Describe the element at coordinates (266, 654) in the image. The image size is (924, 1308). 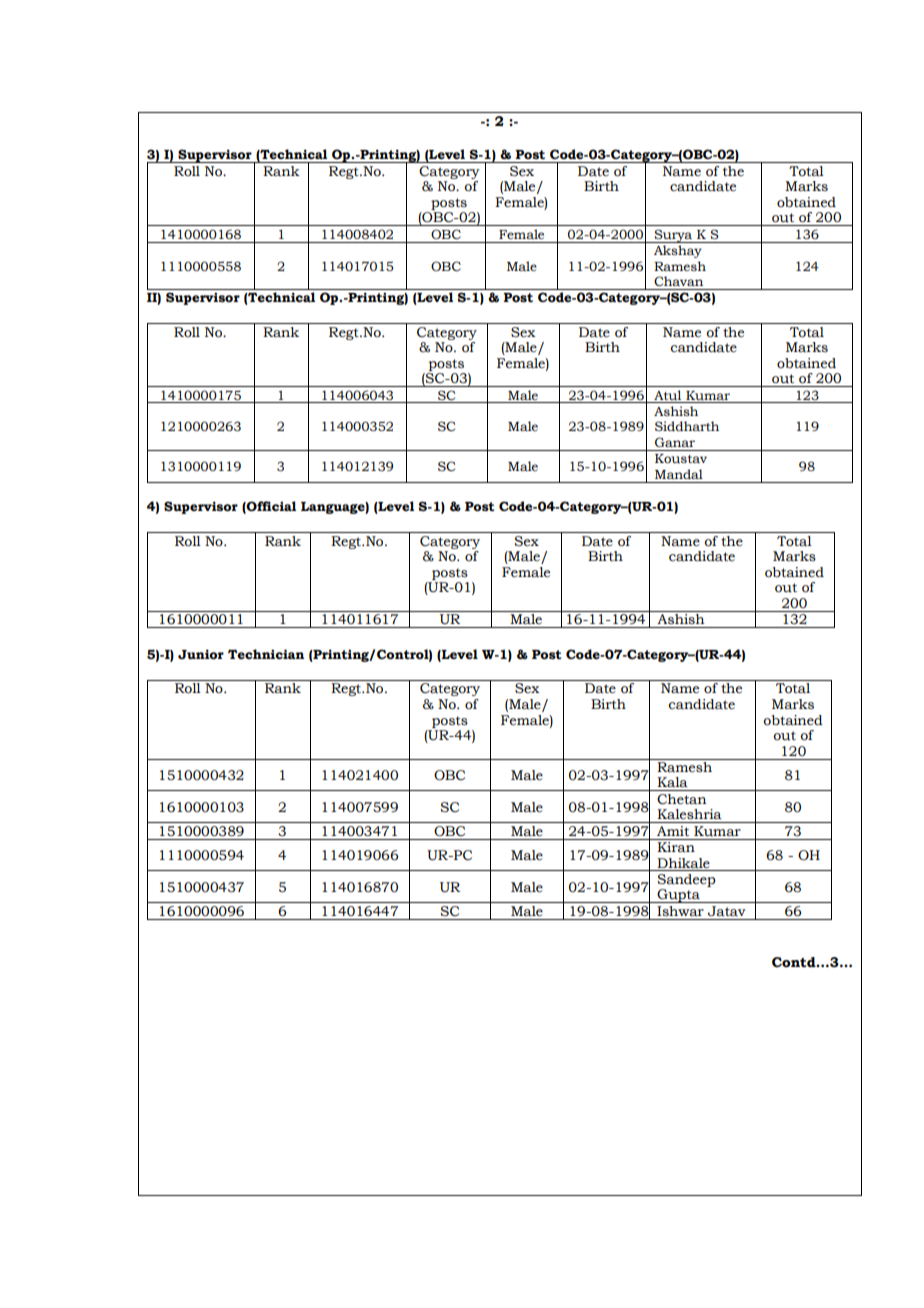
I see `Technician` at that location.
